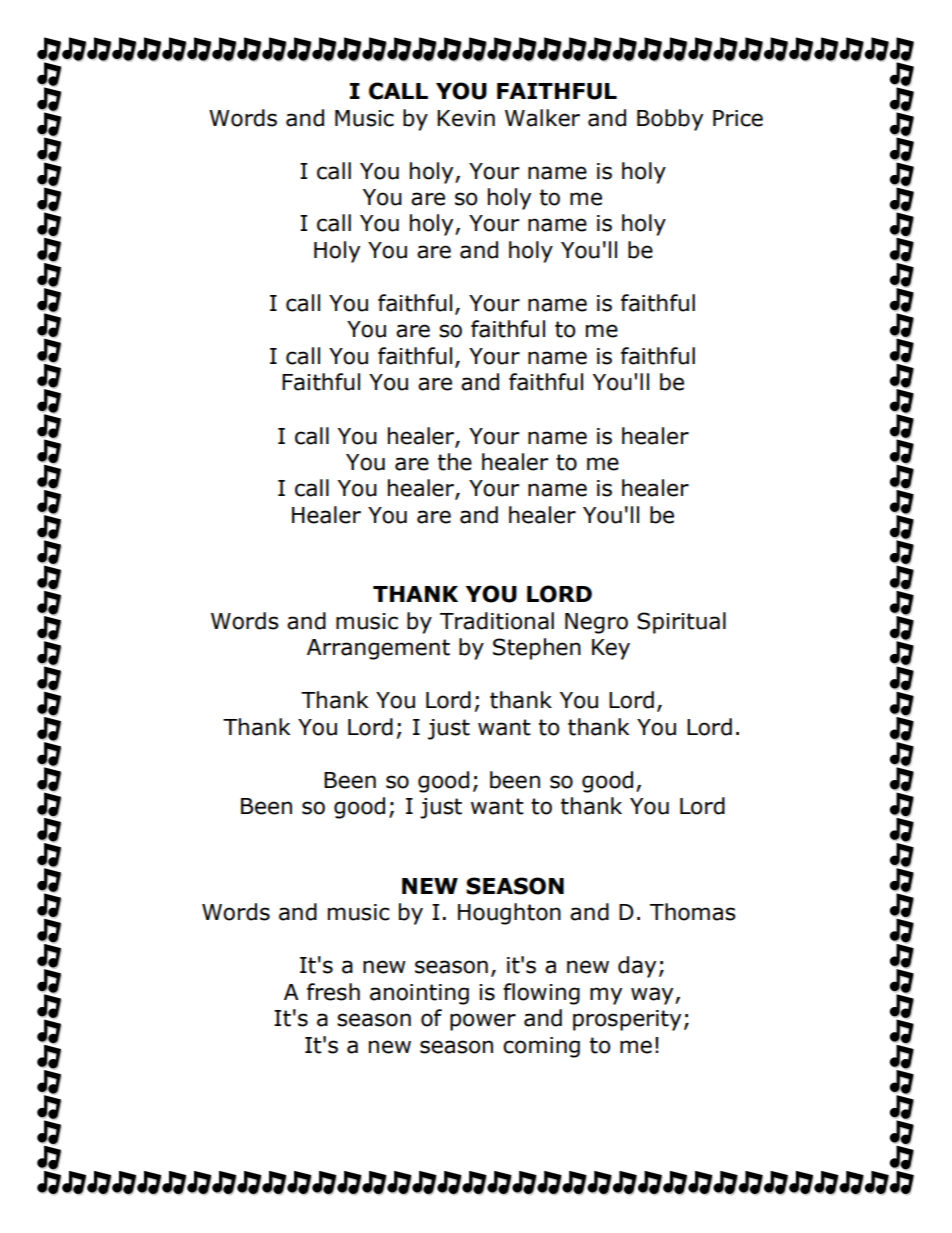 This screenshot has height=1233, width=952. What do you see at coordinates (466, 118) in the screenshot?
I see `Kevin` at bounding box center [466, 118].
